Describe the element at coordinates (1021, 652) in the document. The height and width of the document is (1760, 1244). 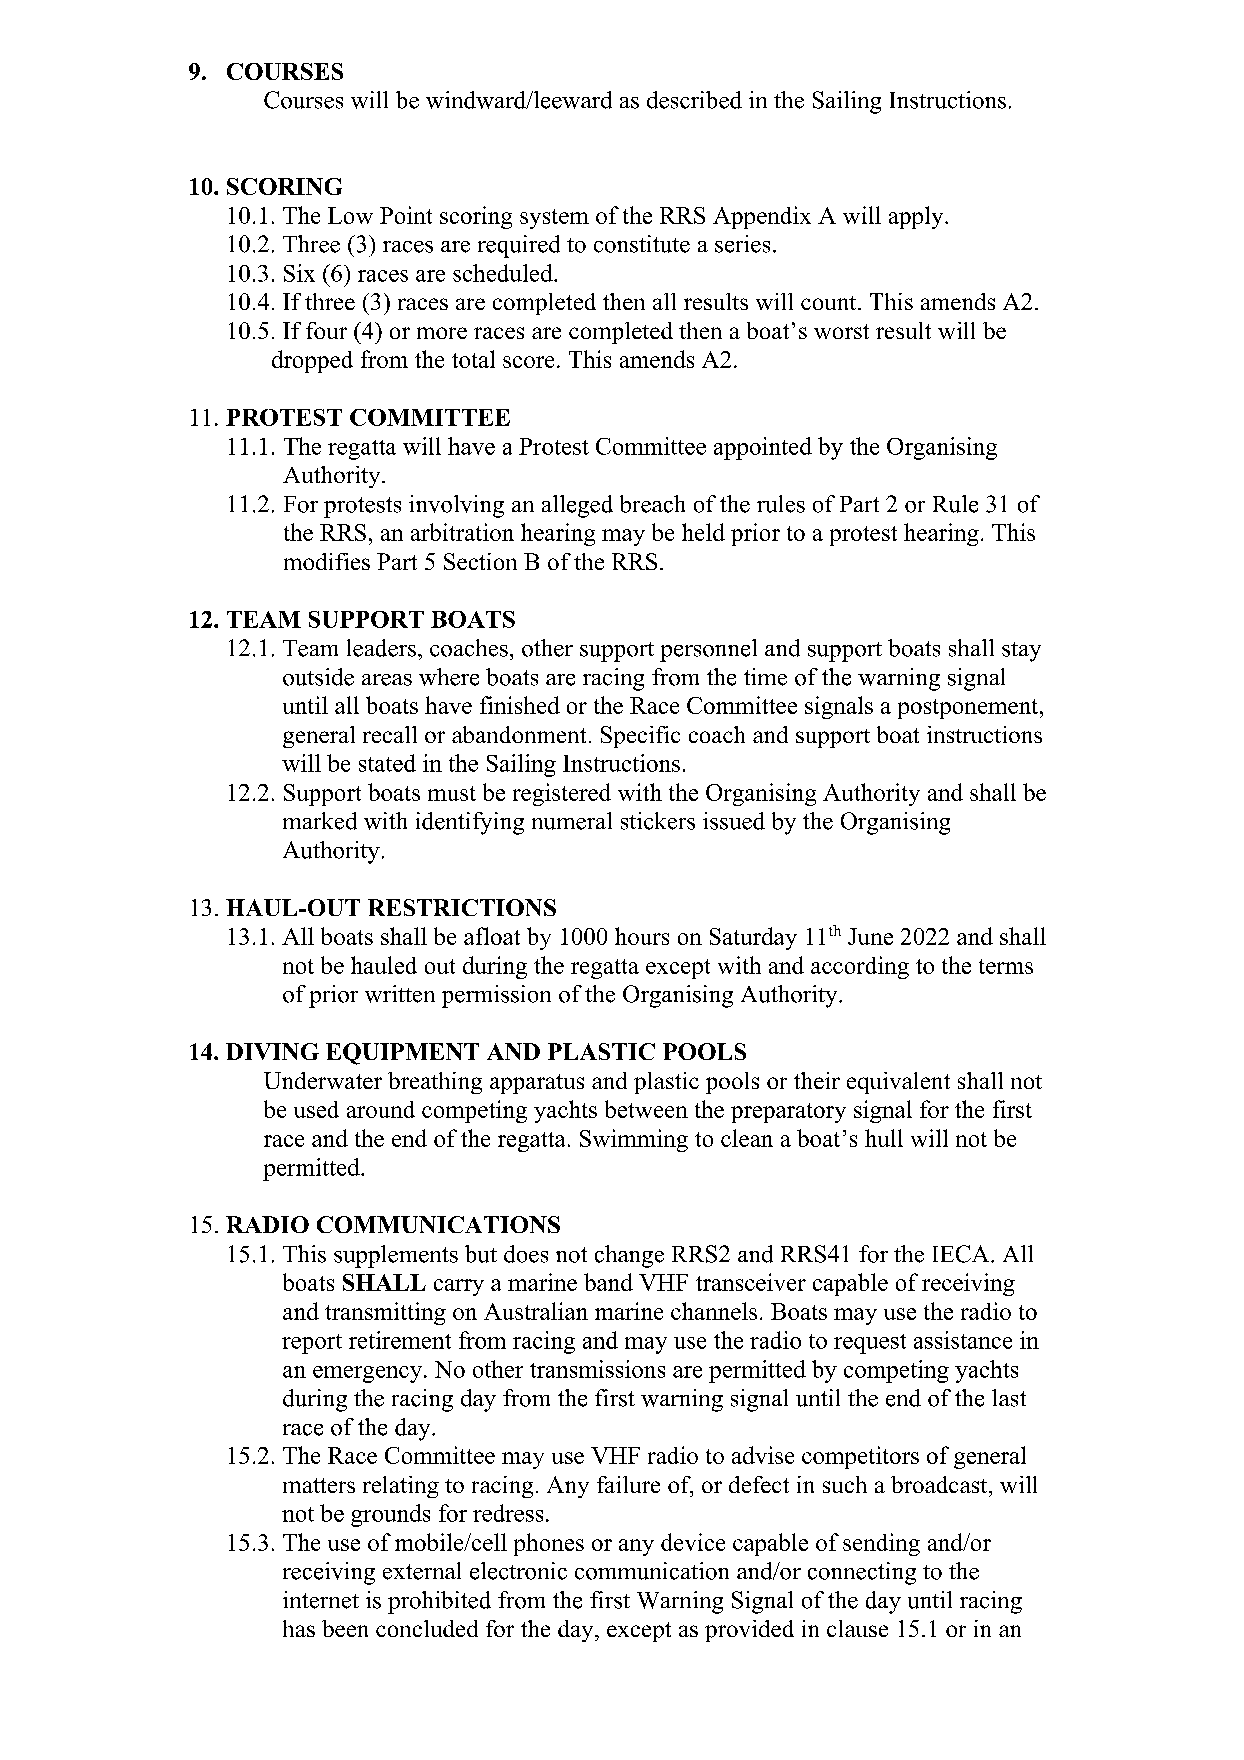
I see `stay` at that location.
